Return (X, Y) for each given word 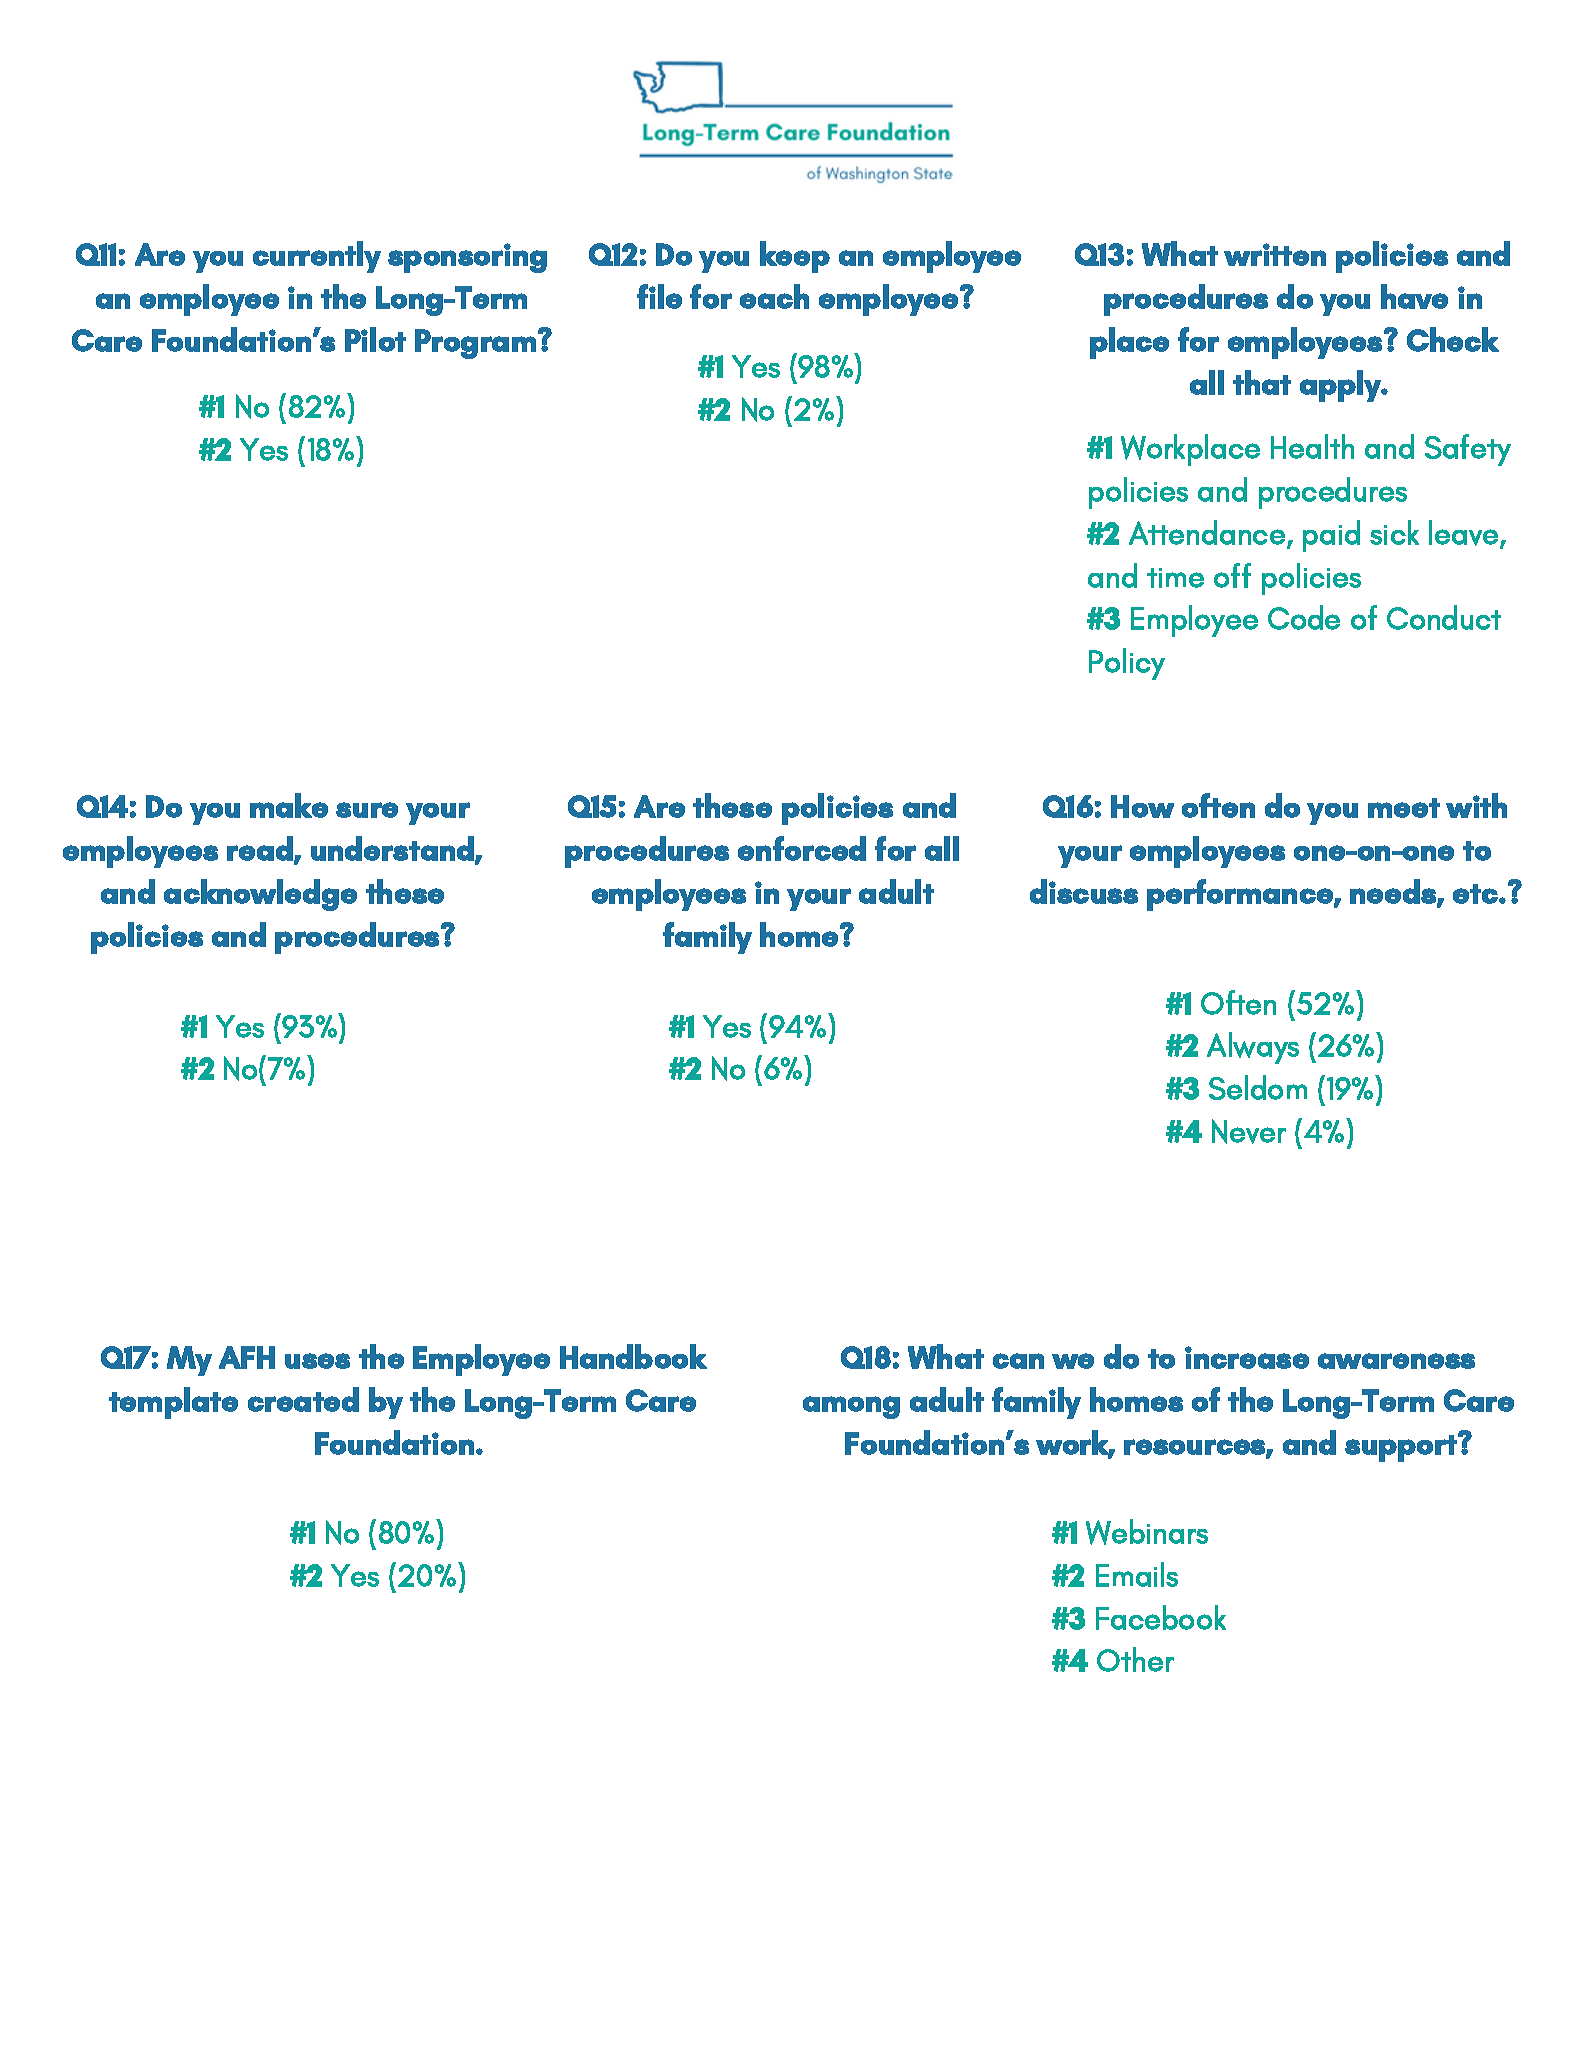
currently (317, 257)
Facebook (1161, 1617)
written (1275, 254)
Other (1135, 1659)
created (303, 1399)
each (774, 296)
